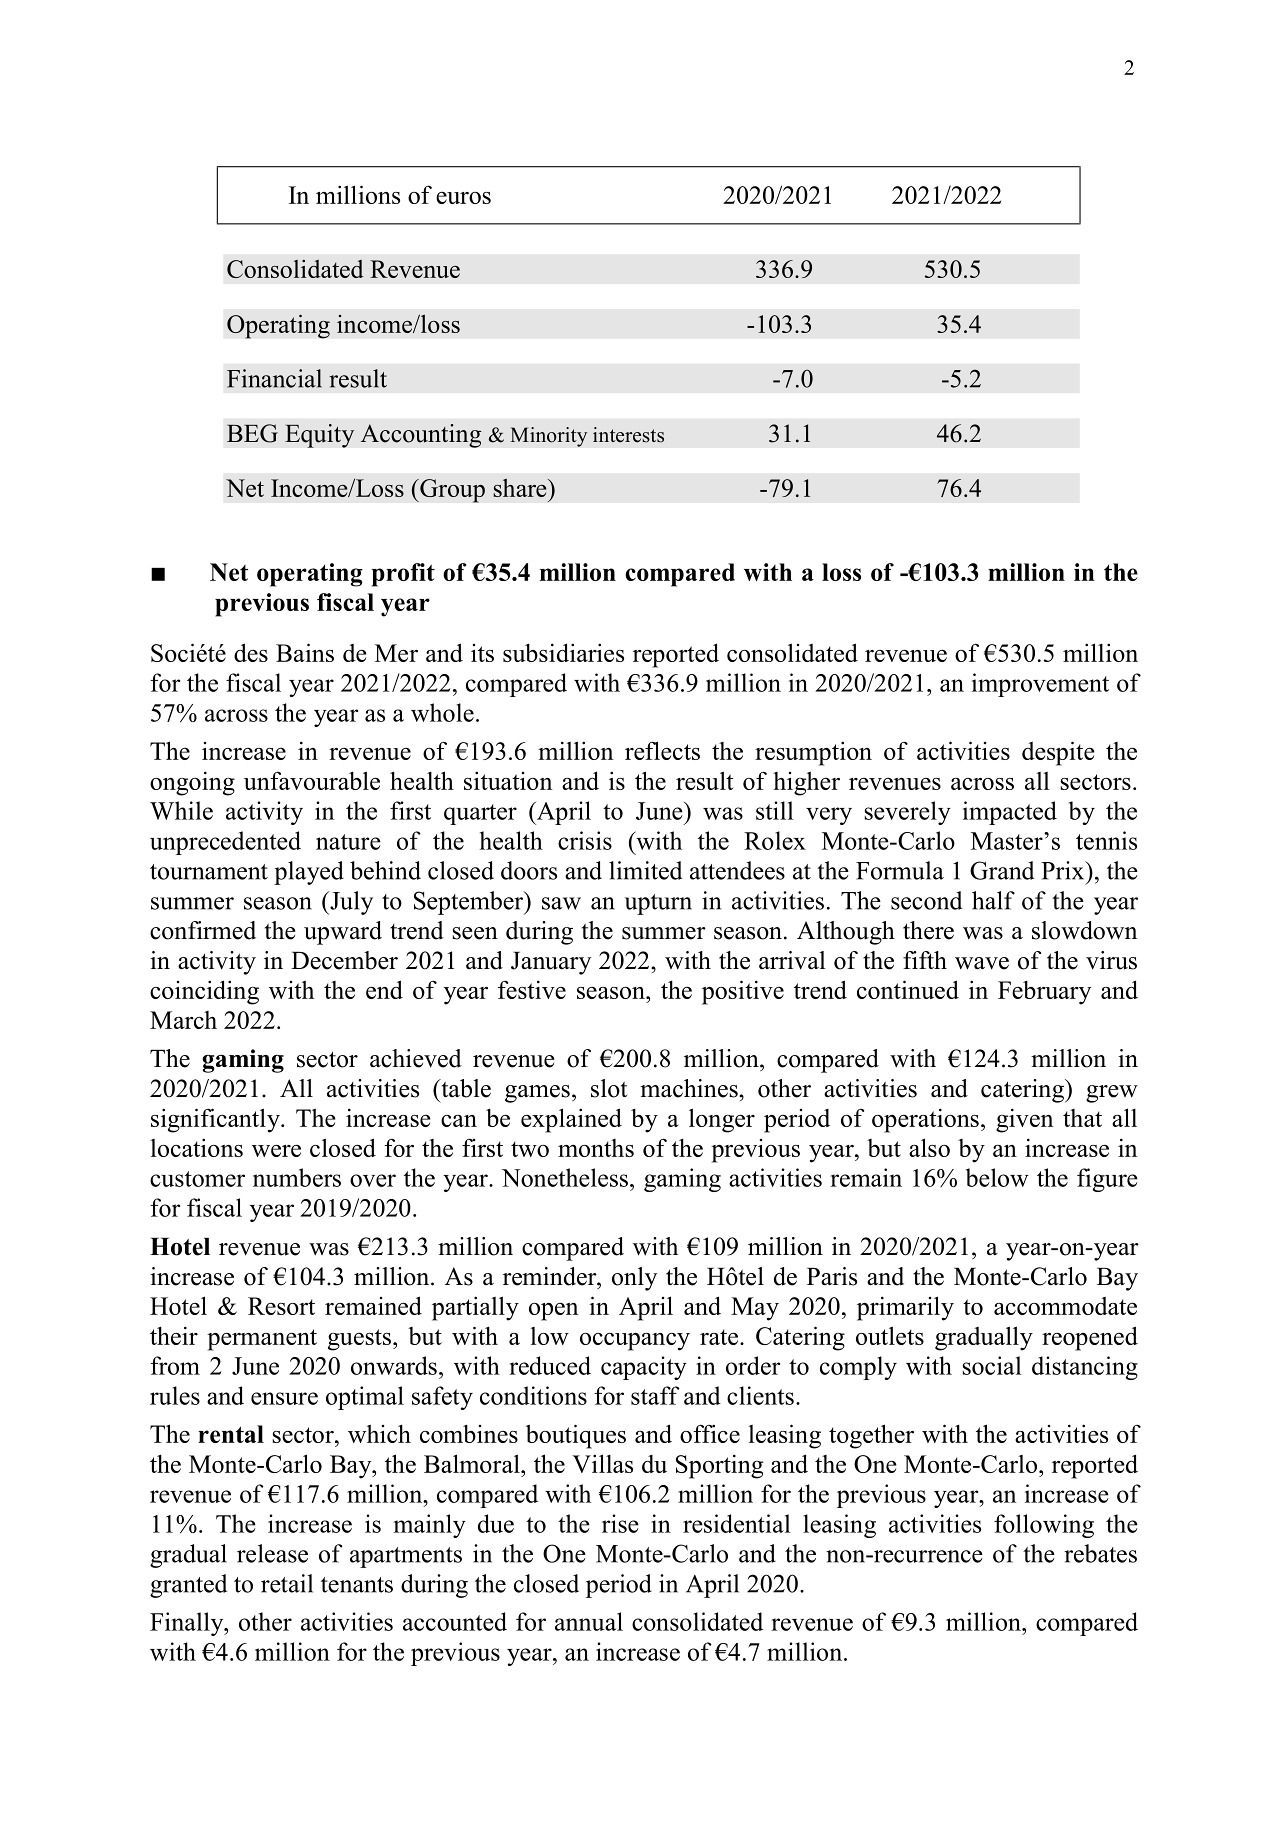 The image size is (1288, 1822). I want to click on months, so click(596, 1148).
